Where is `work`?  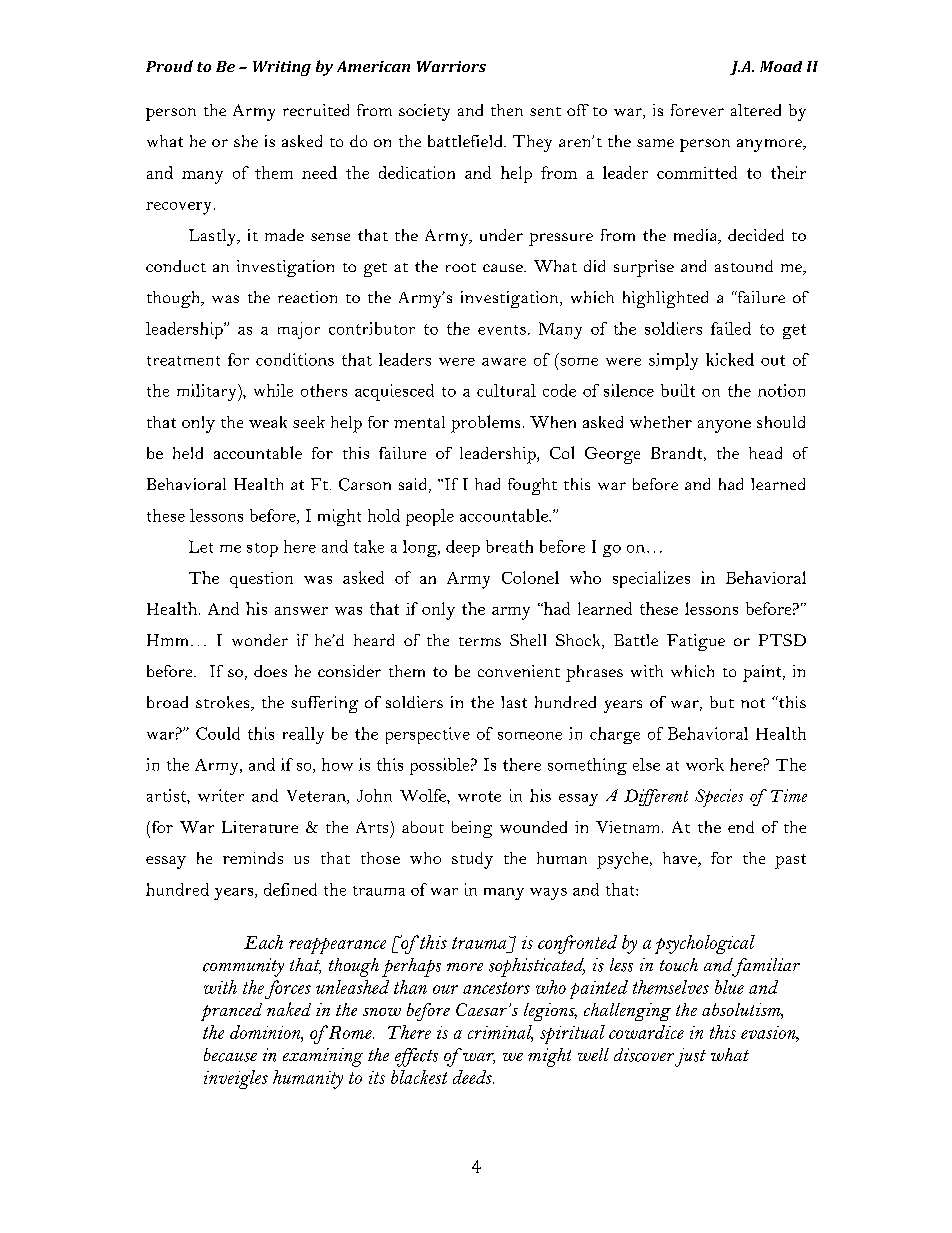
work is located at coordinates (705, 764).
